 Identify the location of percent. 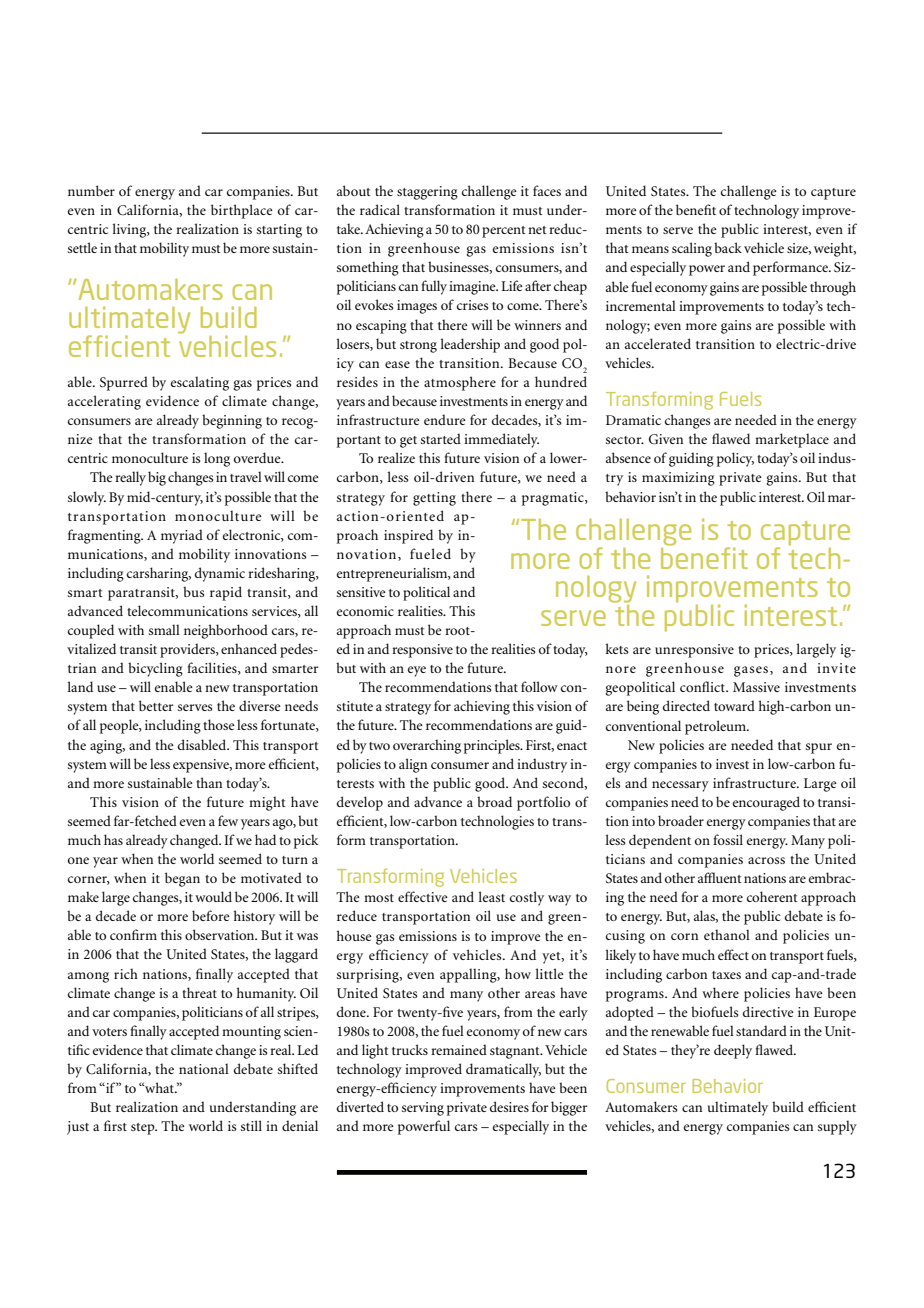
(504, 232).
